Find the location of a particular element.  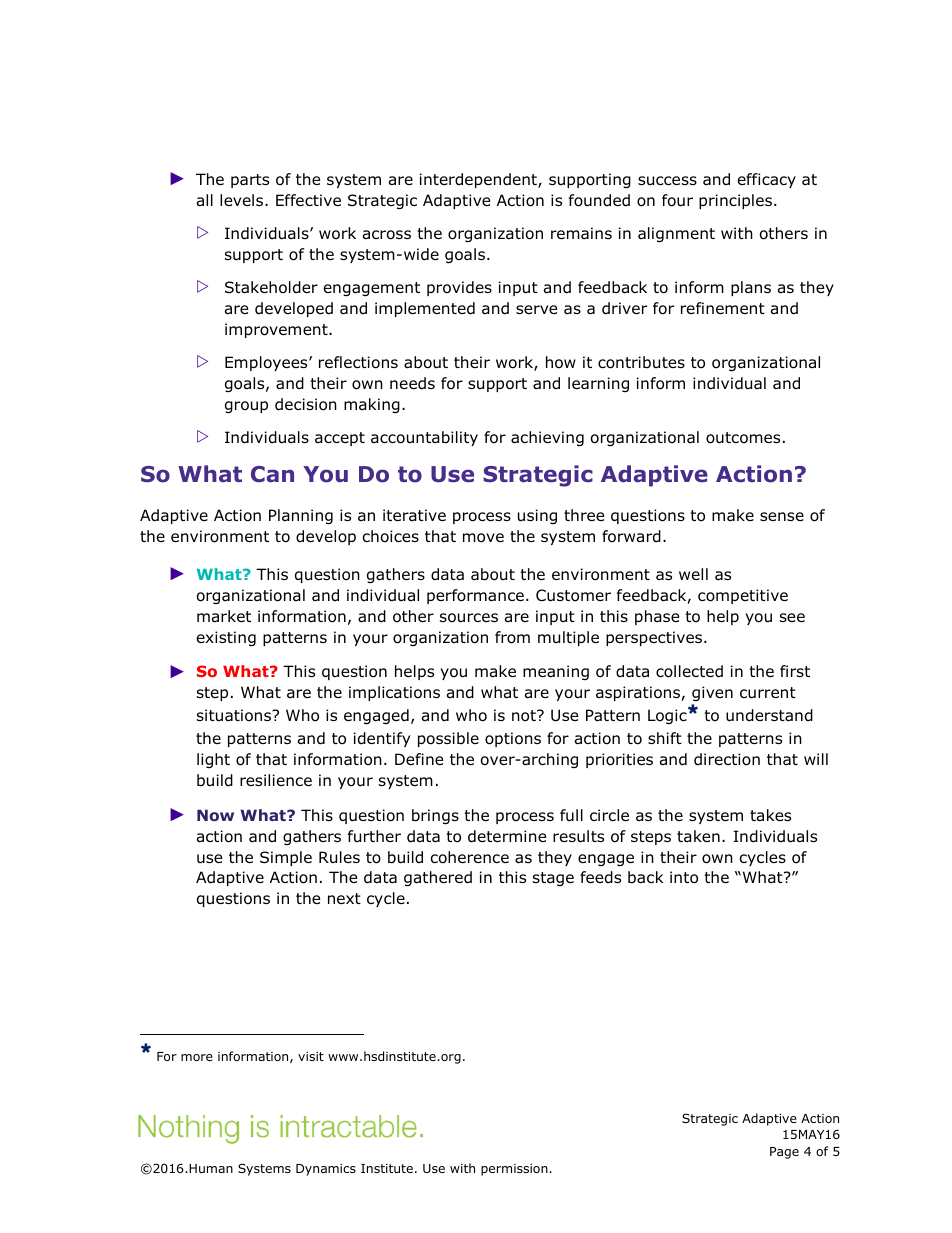

from is located at coordinates (512, 637).
